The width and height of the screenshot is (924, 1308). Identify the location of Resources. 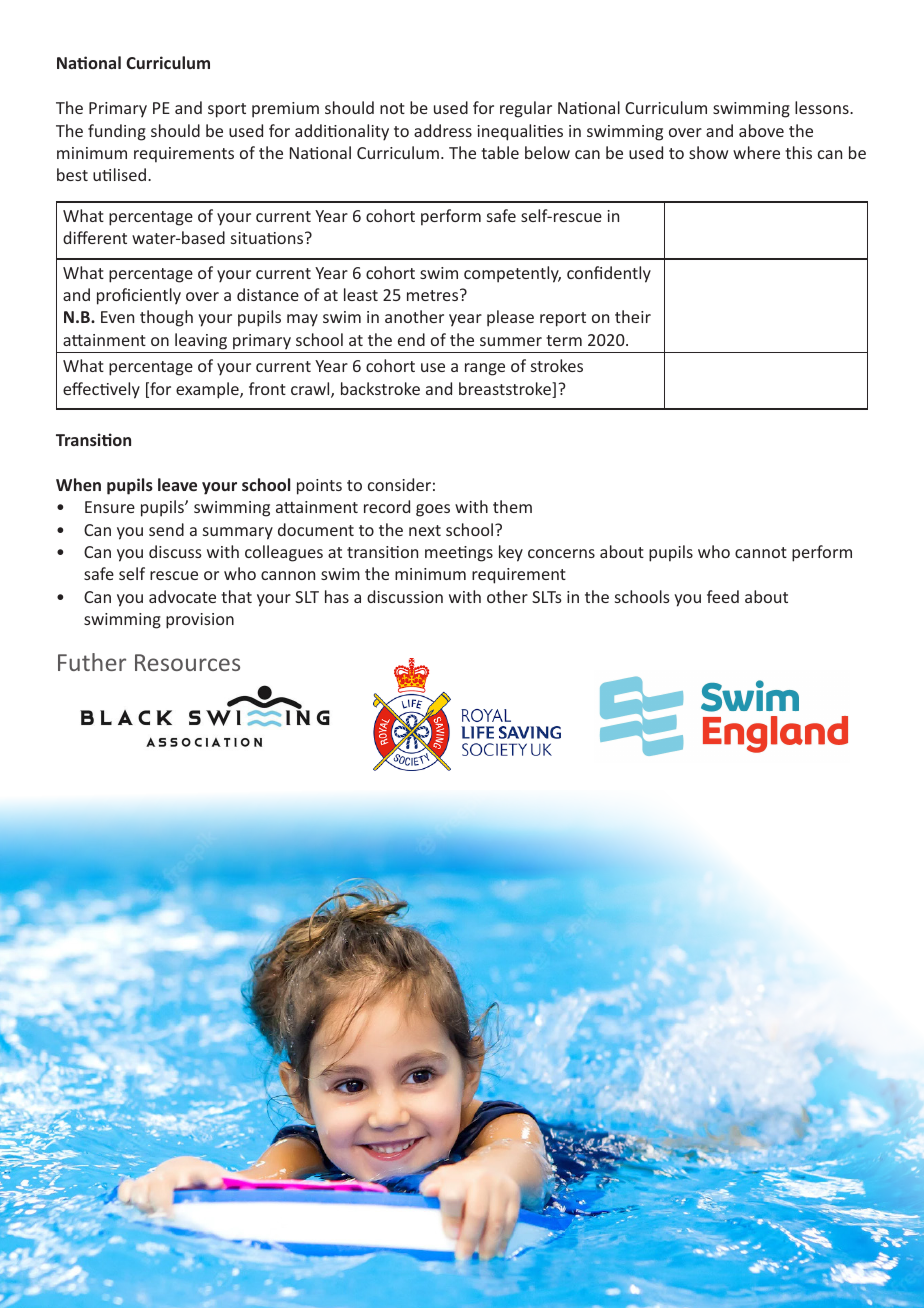
(187, 662).
